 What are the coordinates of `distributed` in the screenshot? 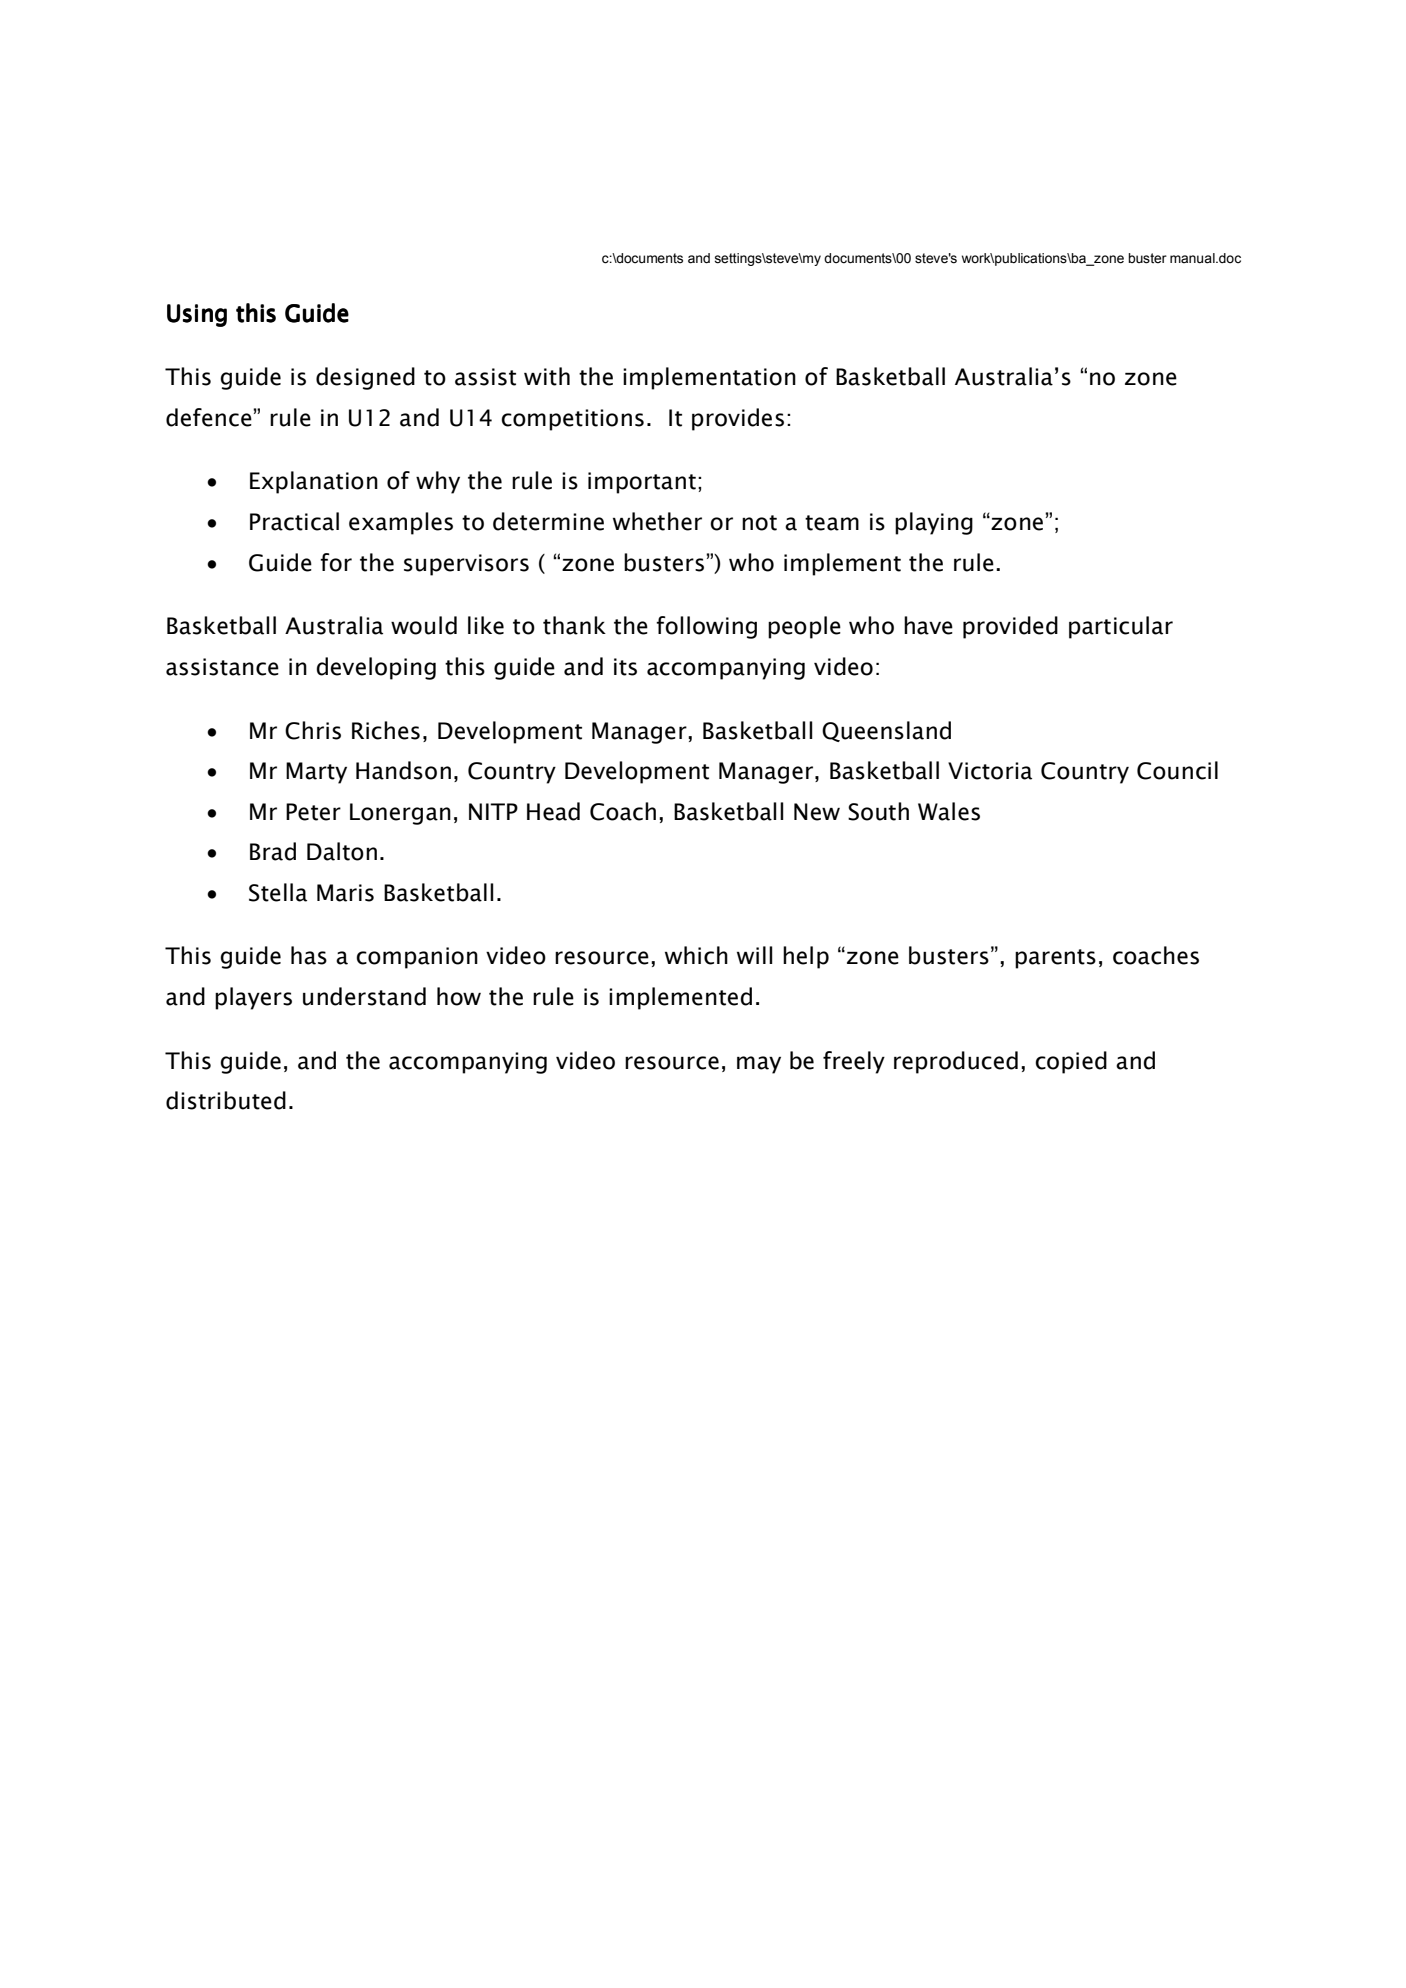 It's located at (226, 1100).
